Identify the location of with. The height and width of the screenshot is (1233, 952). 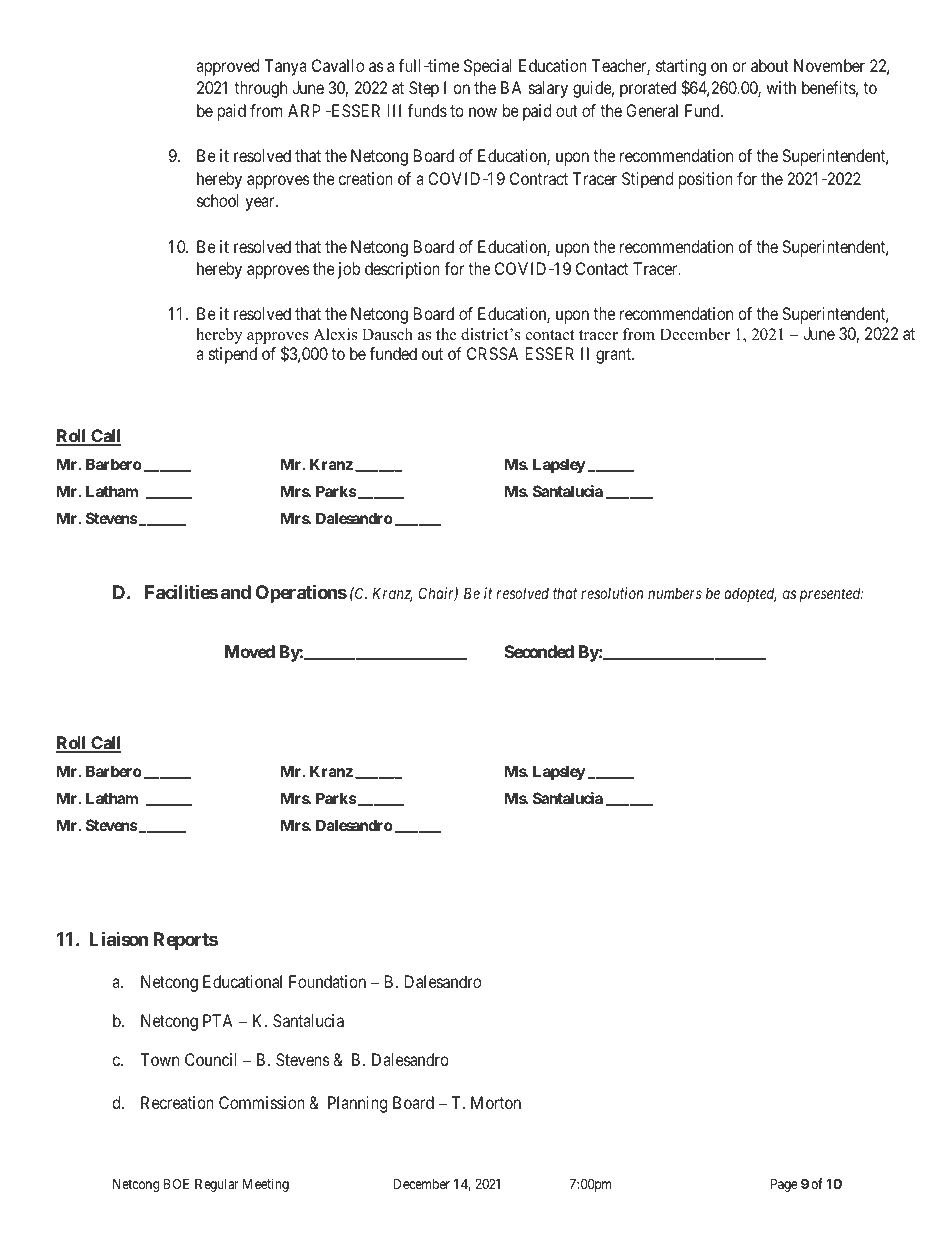
(781, 87).
